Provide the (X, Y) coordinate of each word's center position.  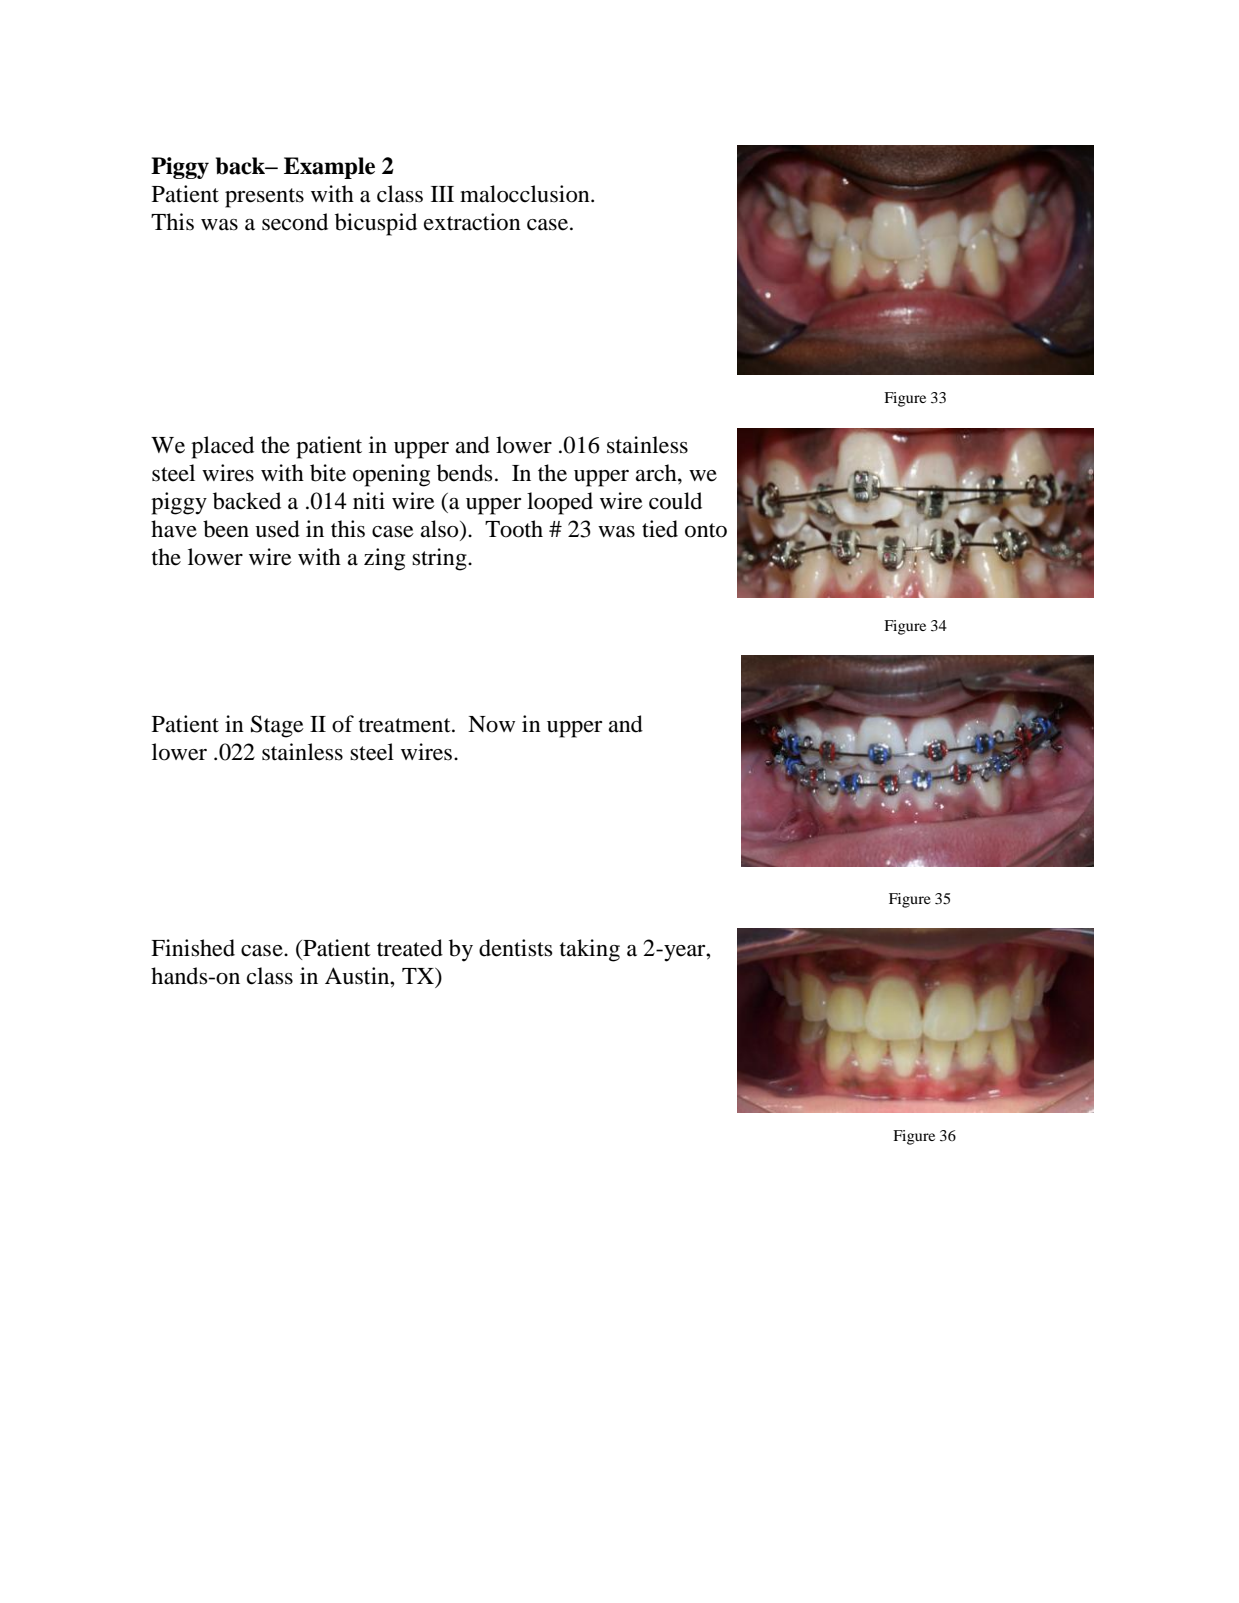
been (226, 529)
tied (660, 529)
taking (590, 950)
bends (465, 473)
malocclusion (526, 194)
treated (410, 948)
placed (222, 447)
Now (491, 724)
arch (657, 473)
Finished (193, 948)
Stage (277, 726)
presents (264, 198)
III (442, 194)
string (440, 559)
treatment (406, 725)
